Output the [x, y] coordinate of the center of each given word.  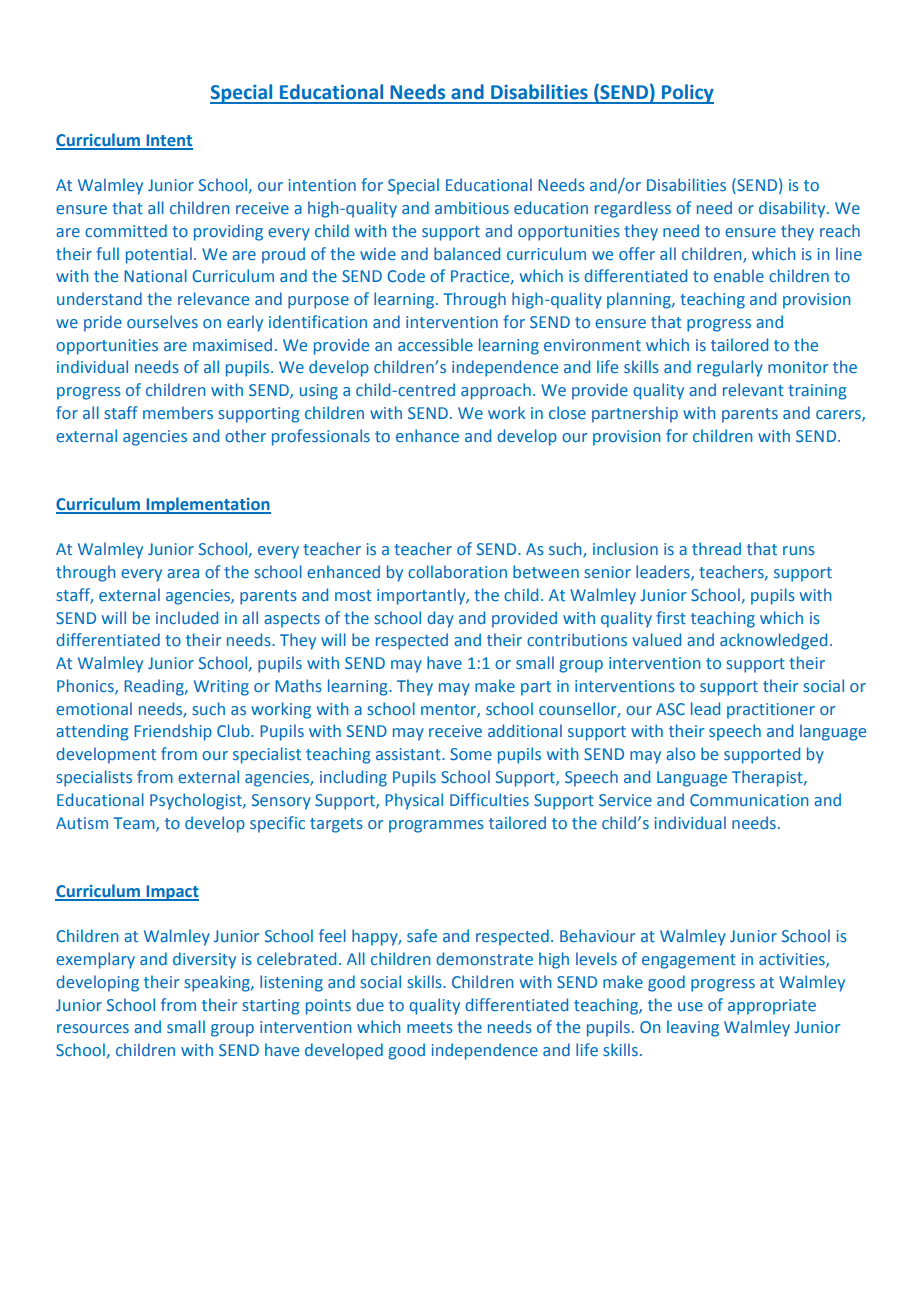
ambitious [472, 207]
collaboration [457, 571]
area [183, 573]
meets [430, 1027]
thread [716, 548]
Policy [686, 94]
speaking [218, 983]
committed [126, 230]
